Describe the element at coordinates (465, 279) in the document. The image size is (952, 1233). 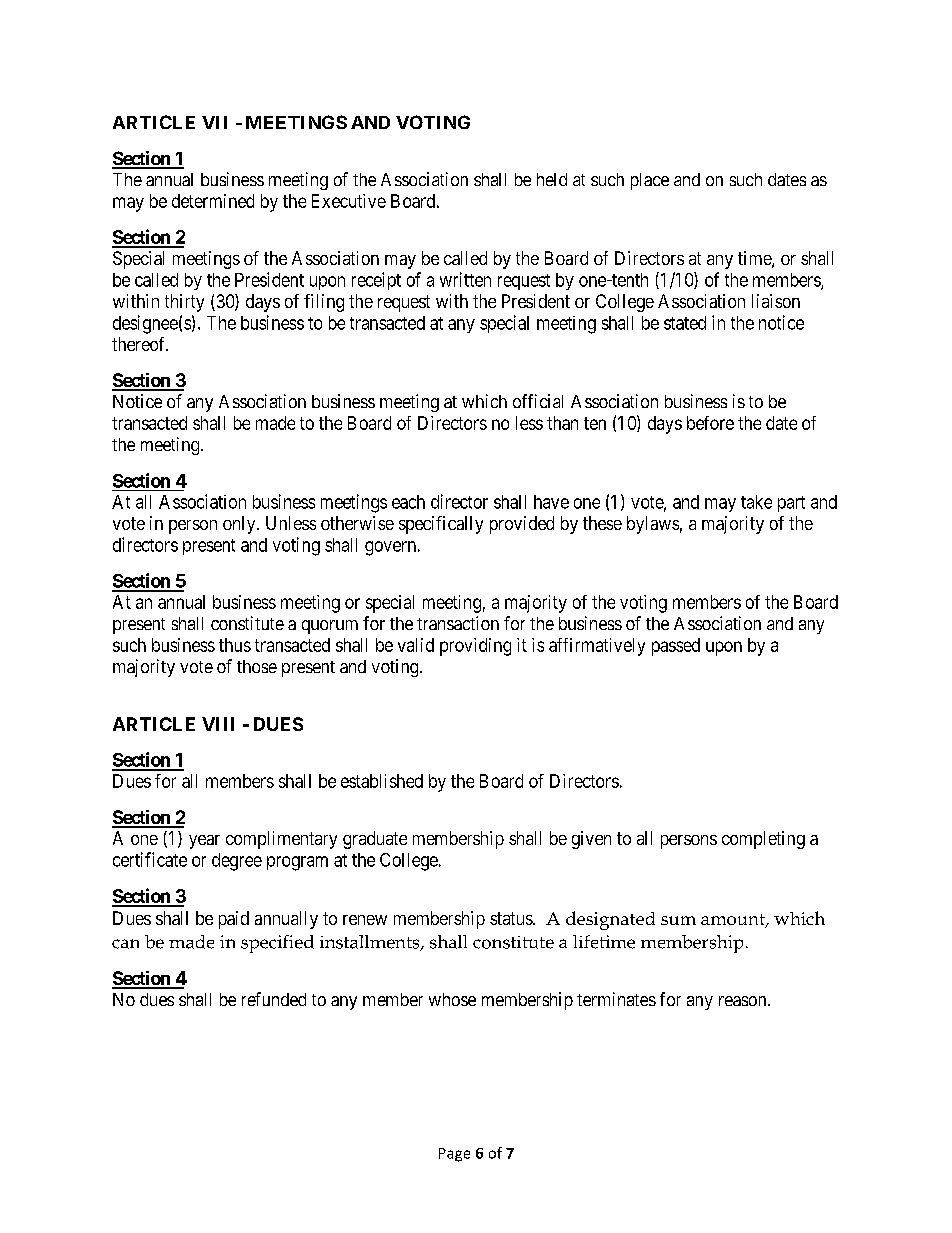
I see `written` at that location.
